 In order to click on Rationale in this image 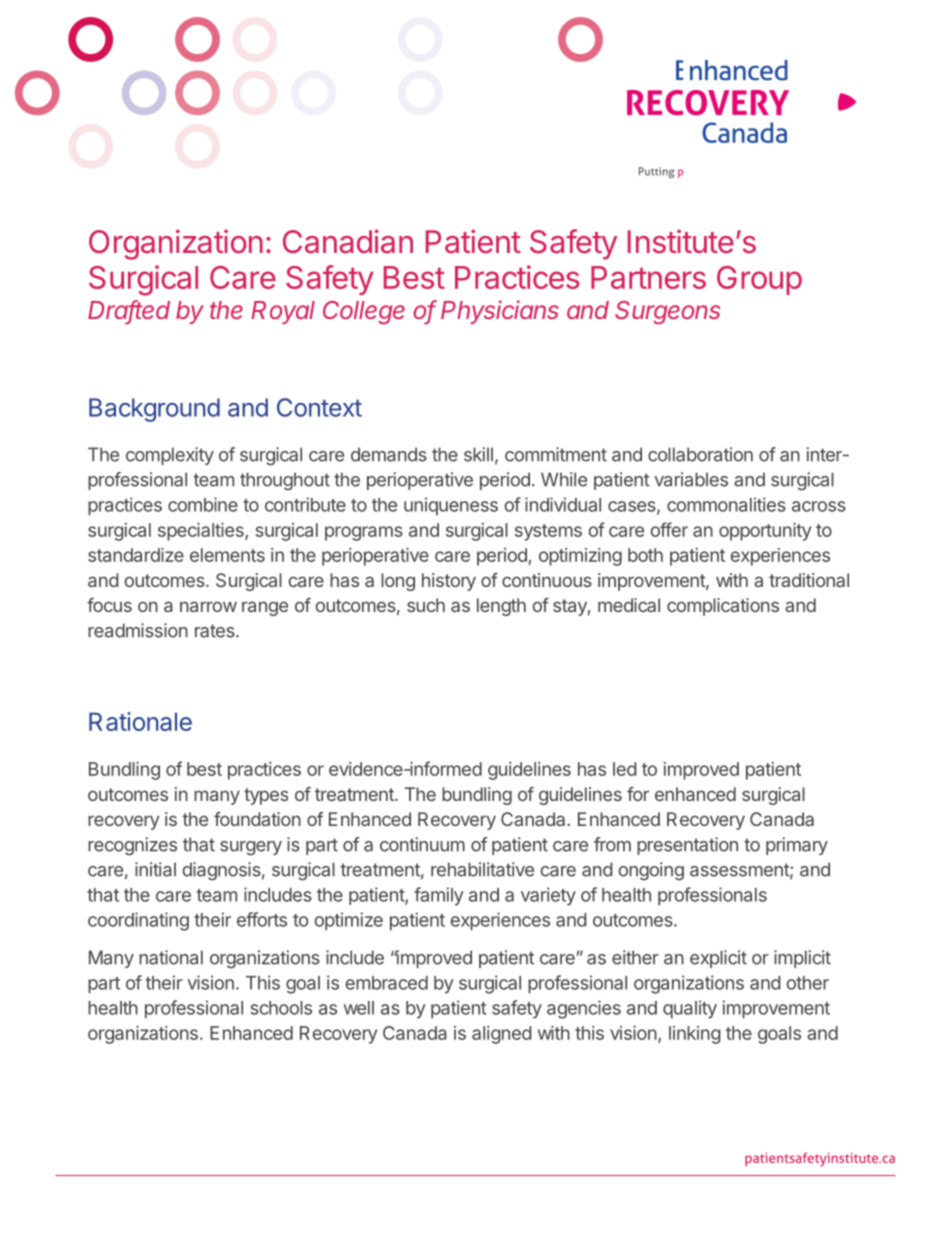, I will do `click(140, 721)`.
